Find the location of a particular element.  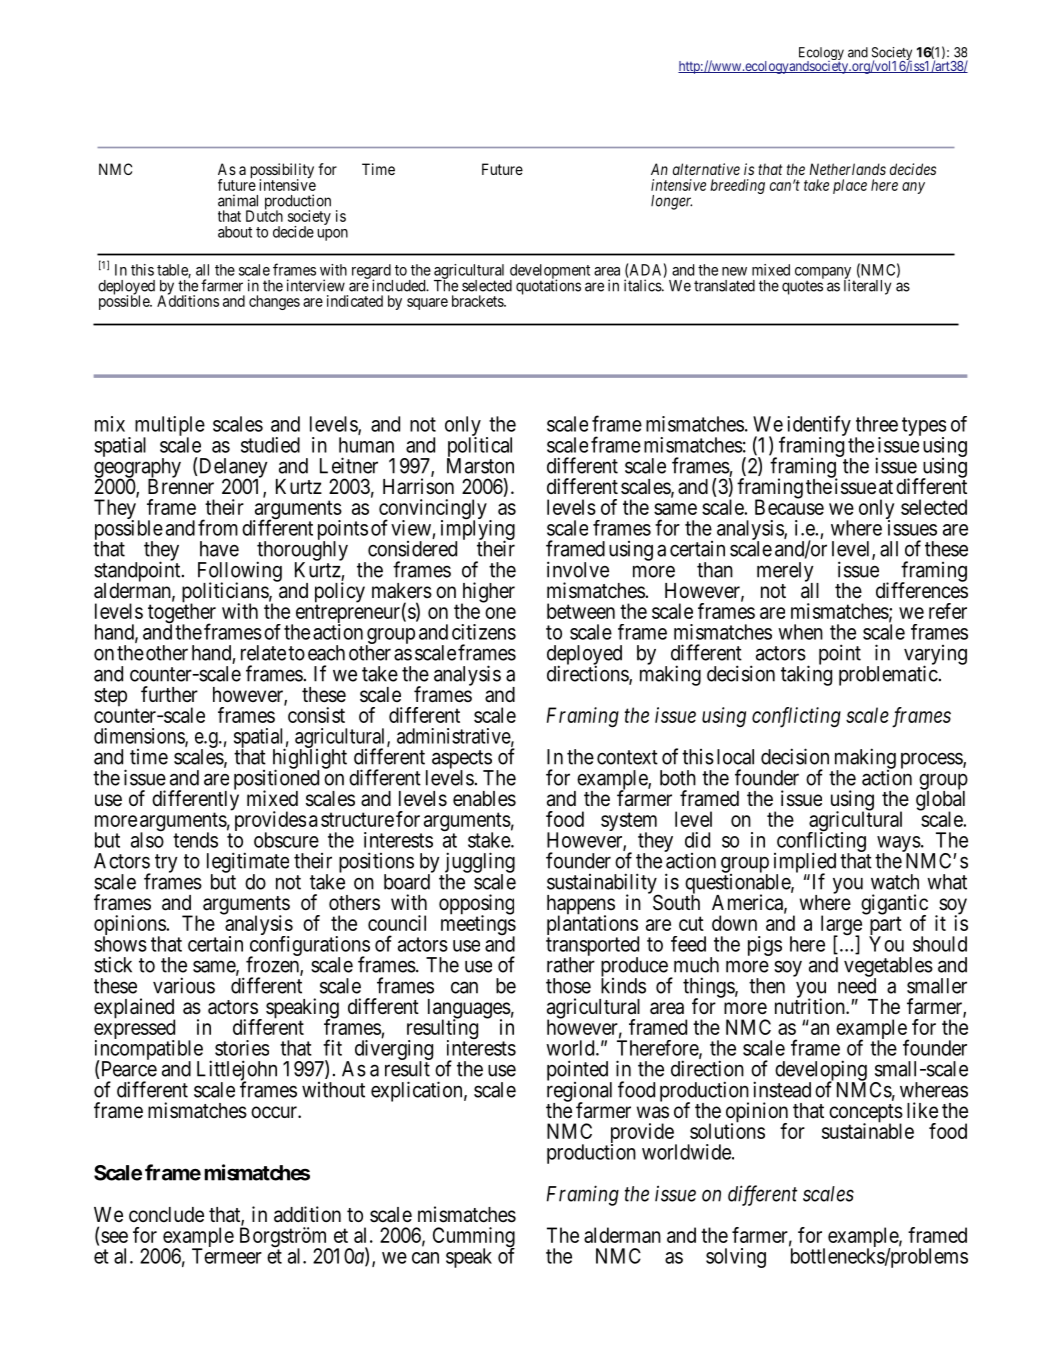

development is located at coordinates (550, 272).
